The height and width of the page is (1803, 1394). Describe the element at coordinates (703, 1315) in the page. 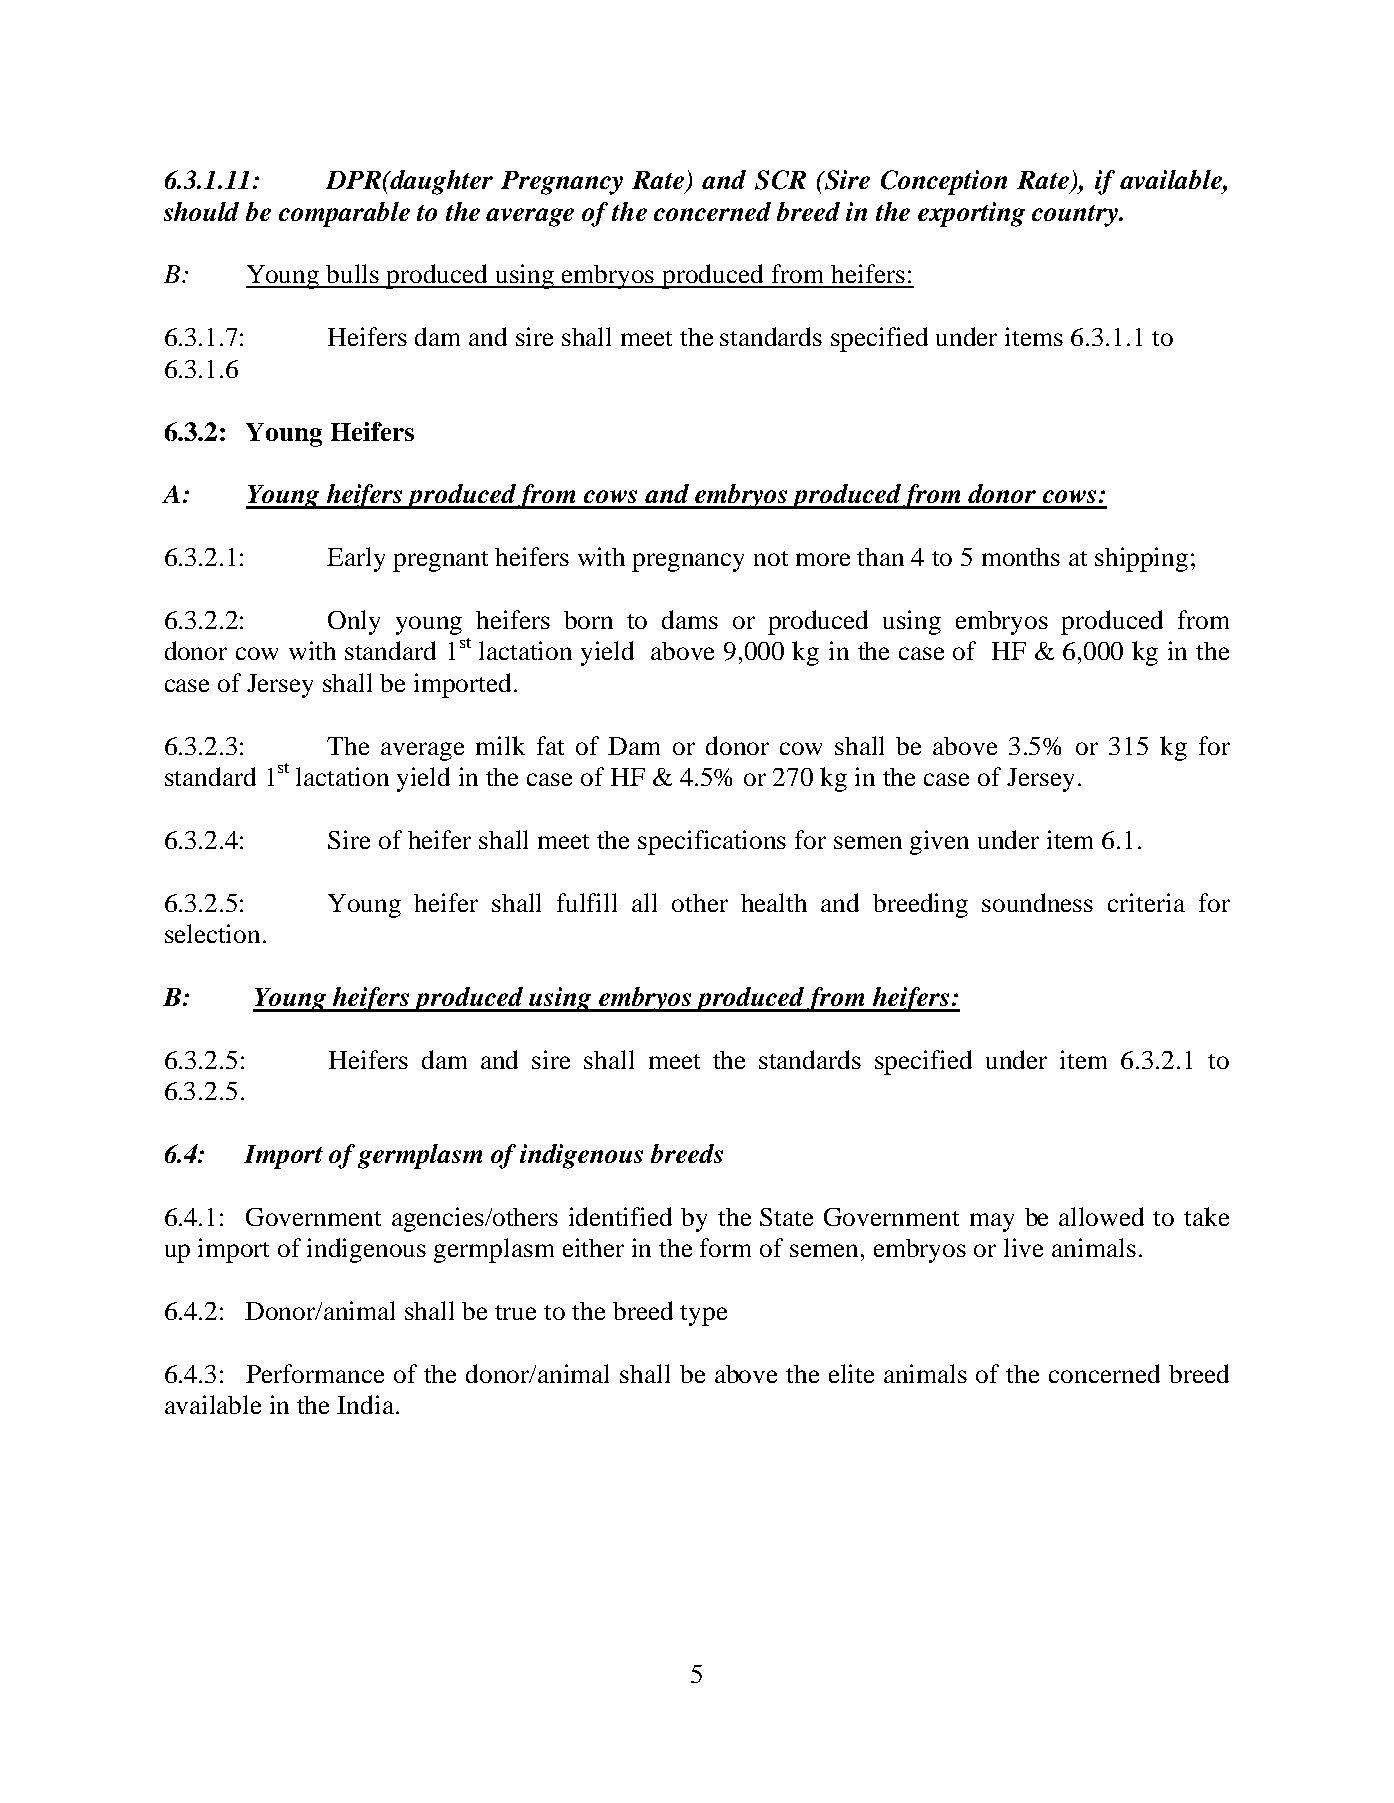

I see `type` at that location.
